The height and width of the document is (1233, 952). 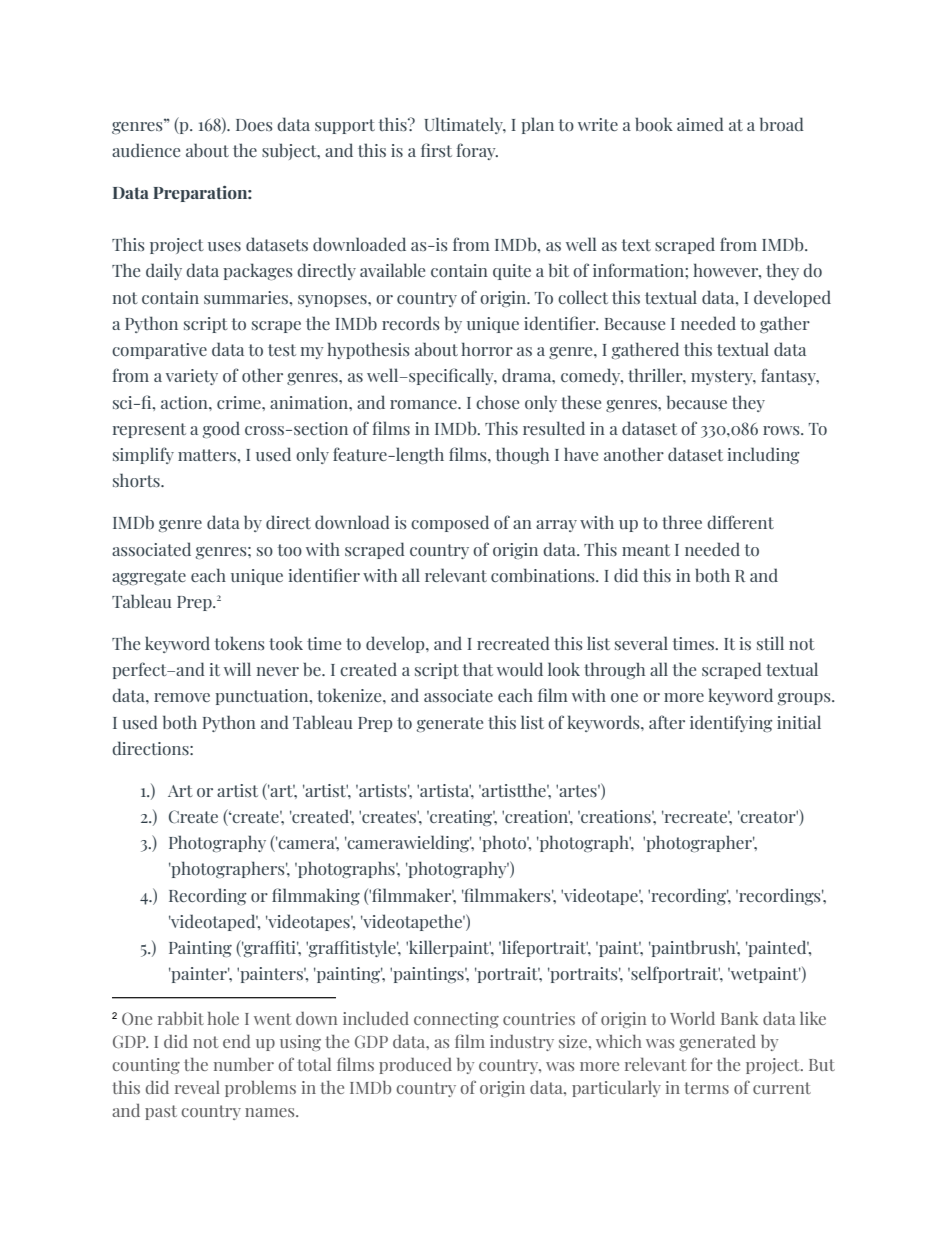 I want to click on Does, so click(x=254, y=125).
